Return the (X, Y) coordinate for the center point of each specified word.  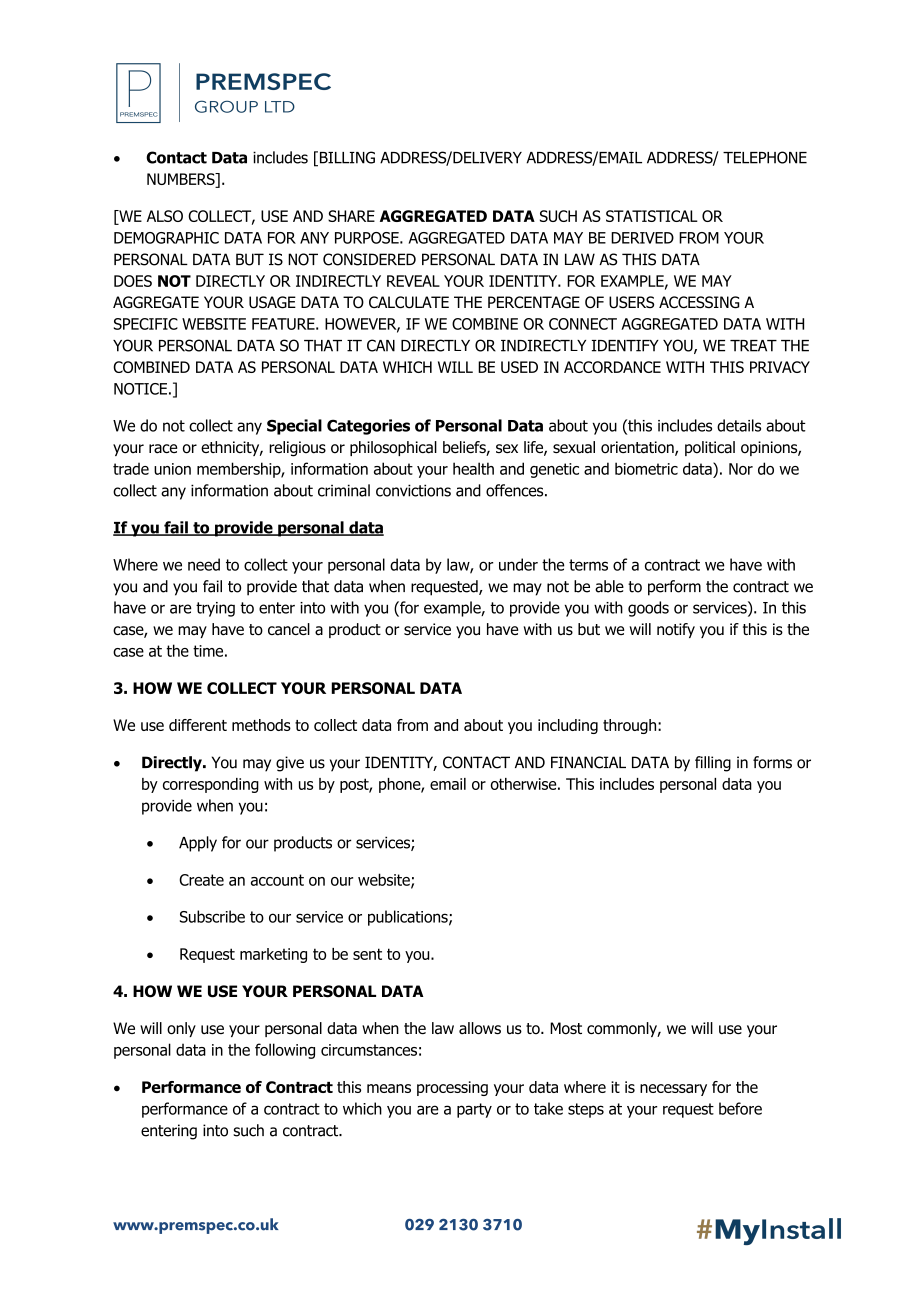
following (285, 1051)
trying (215, 609)
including (568, 726)
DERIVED (642, 238)
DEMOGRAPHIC (166, 238)
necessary (673, 1090)
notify (676, 630)
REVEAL (413, 281)
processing (452, 1088)
